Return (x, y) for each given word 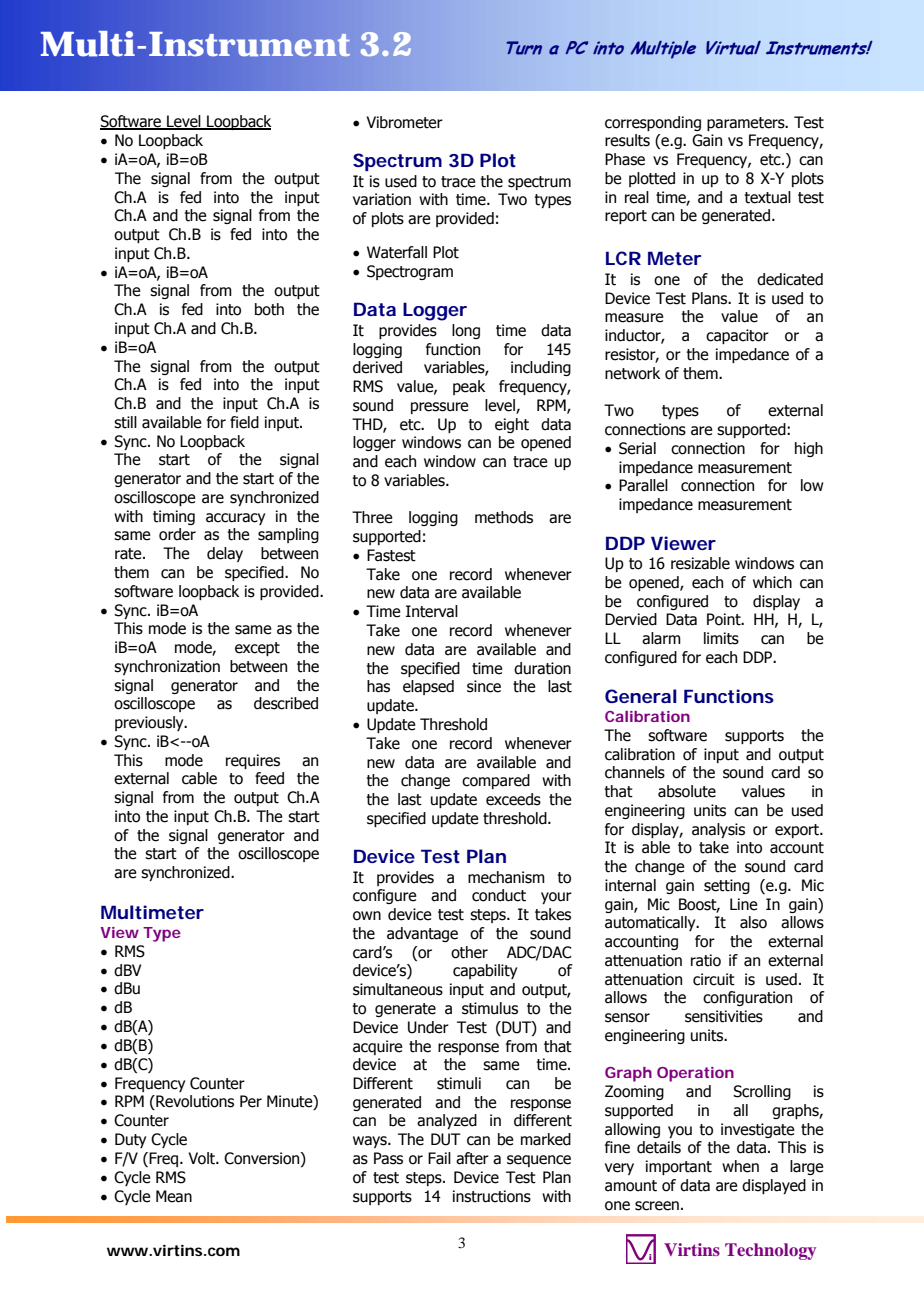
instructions (492, 1196)
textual (767, 197)
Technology (770, 1251)
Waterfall (397, 252)
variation (382, 199)
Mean (174, 1196)
